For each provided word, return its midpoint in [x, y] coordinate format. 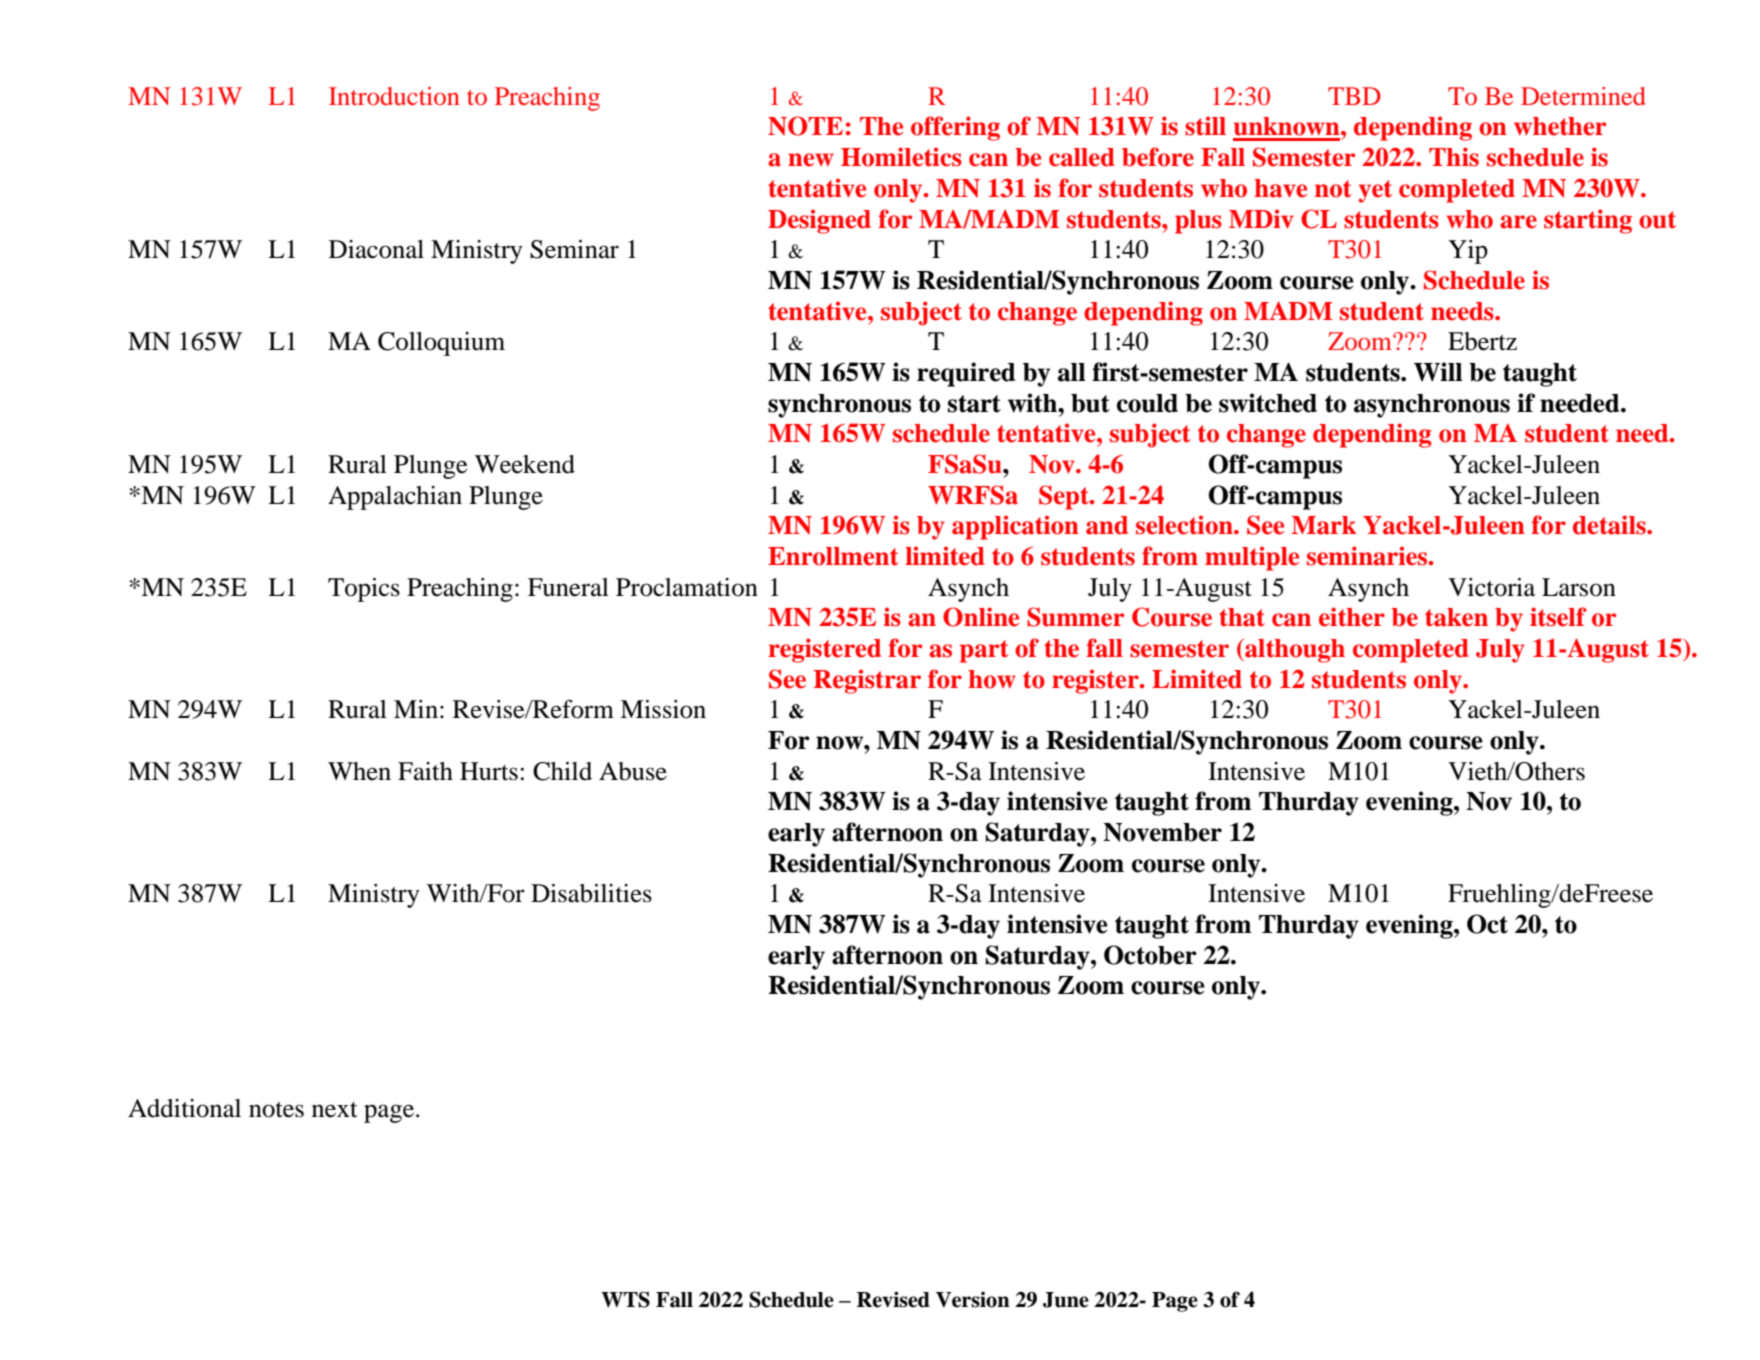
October [1150, 955]
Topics [364, 590]
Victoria [1491, 587]
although [1294, 651]
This [1454, 157]
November [1162, 832]
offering [955, 128]
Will [1438, 372]
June [1066, 1300]
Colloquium [441, 344]
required [966, 374]
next [335, 1110]
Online [981, 617]
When [359, 771]
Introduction [394, 96]
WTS [625, 1299]
